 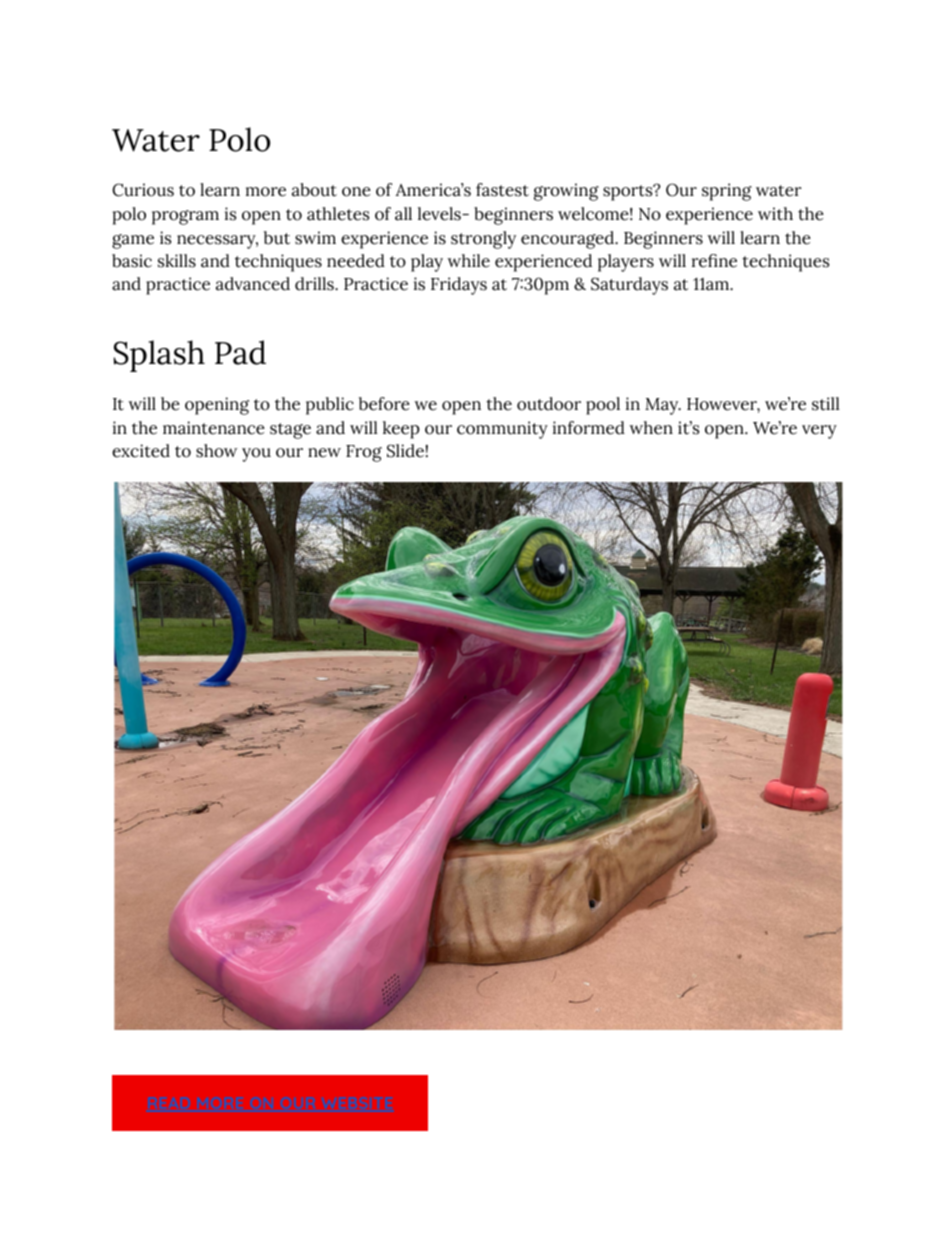 What do you see at coordinates (727, 192) in the screenshot?
I see `spring` at bounding box center [727, 192].
